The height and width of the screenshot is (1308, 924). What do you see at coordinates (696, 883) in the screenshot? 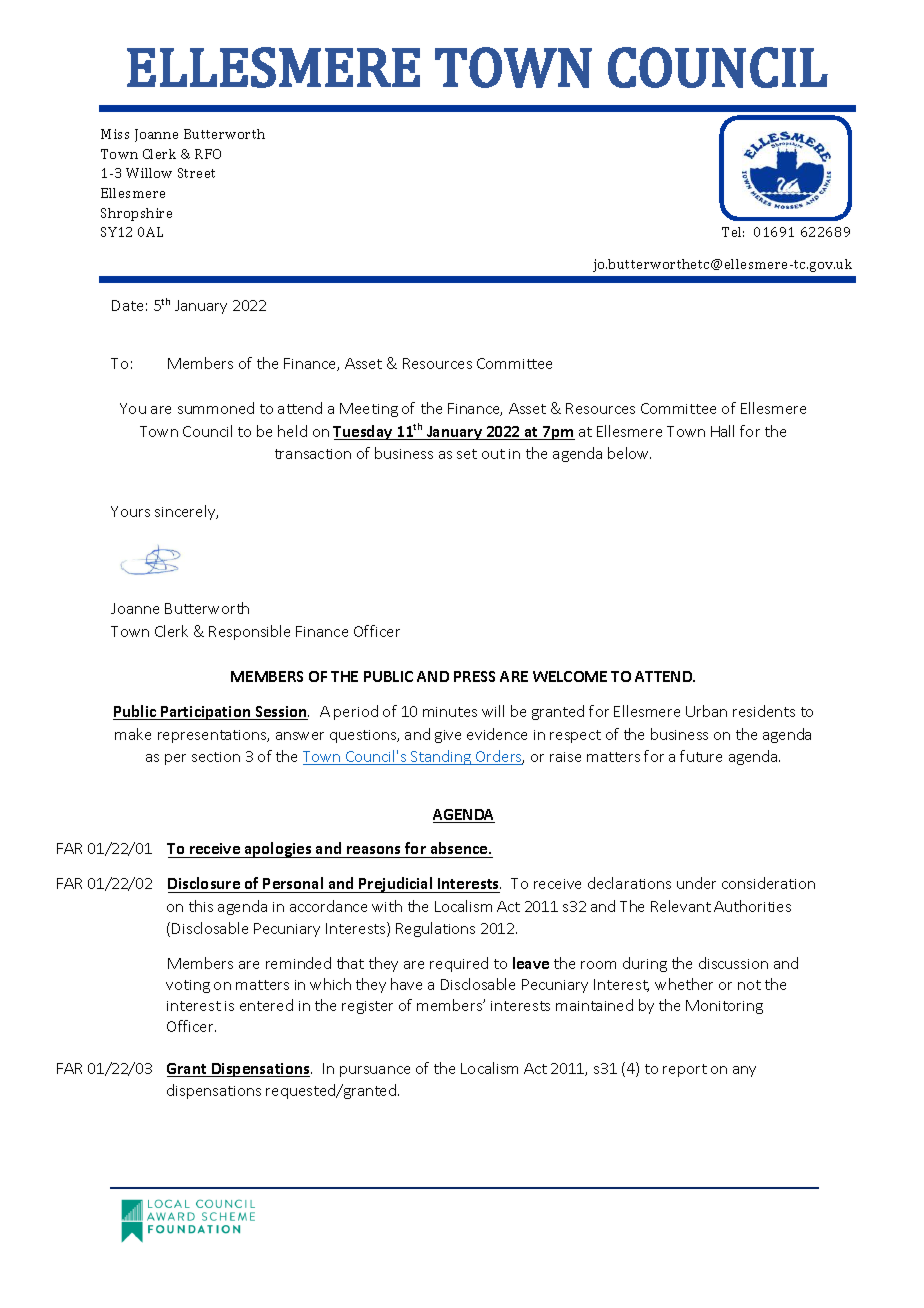
I see `under` at bounding box center [696, 883].
